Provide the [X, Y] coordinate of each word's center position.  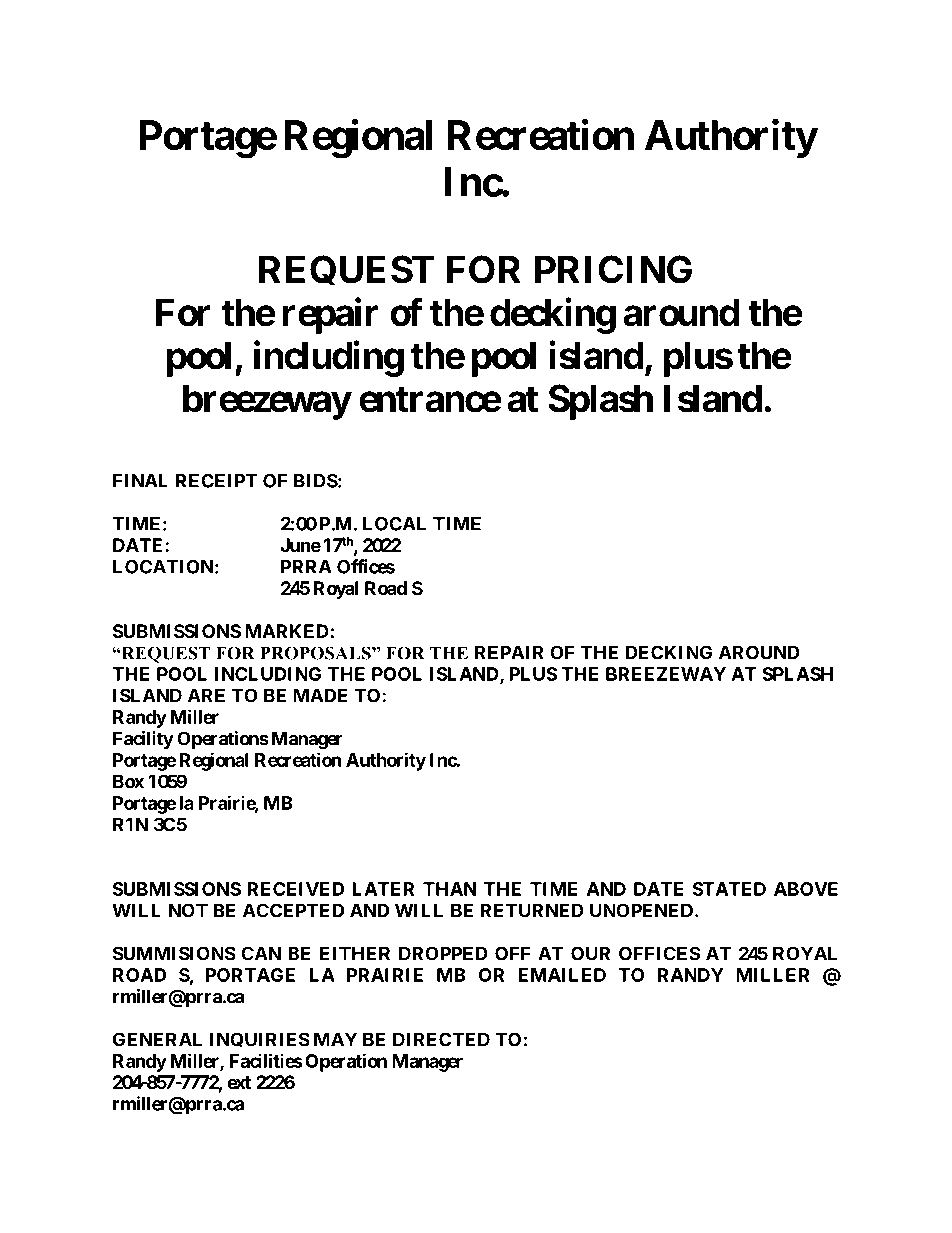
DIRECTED [441, 1039]
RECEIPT [216, 480]
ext [239, 1082]
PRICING [613, 269]
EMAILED [562, 975]
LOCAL [394, 523]
